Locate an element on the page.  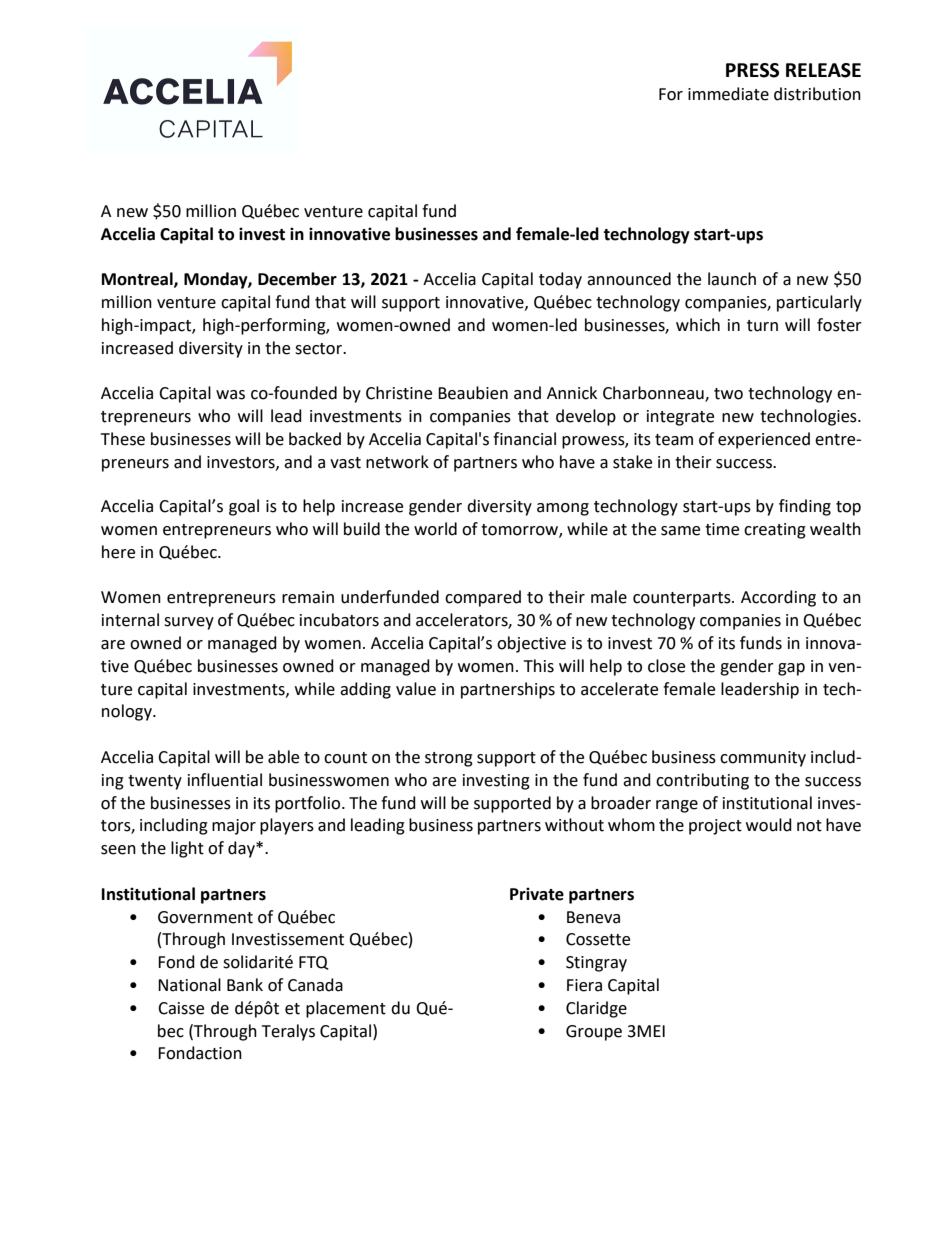
December is located at coordinates (297, 279).
